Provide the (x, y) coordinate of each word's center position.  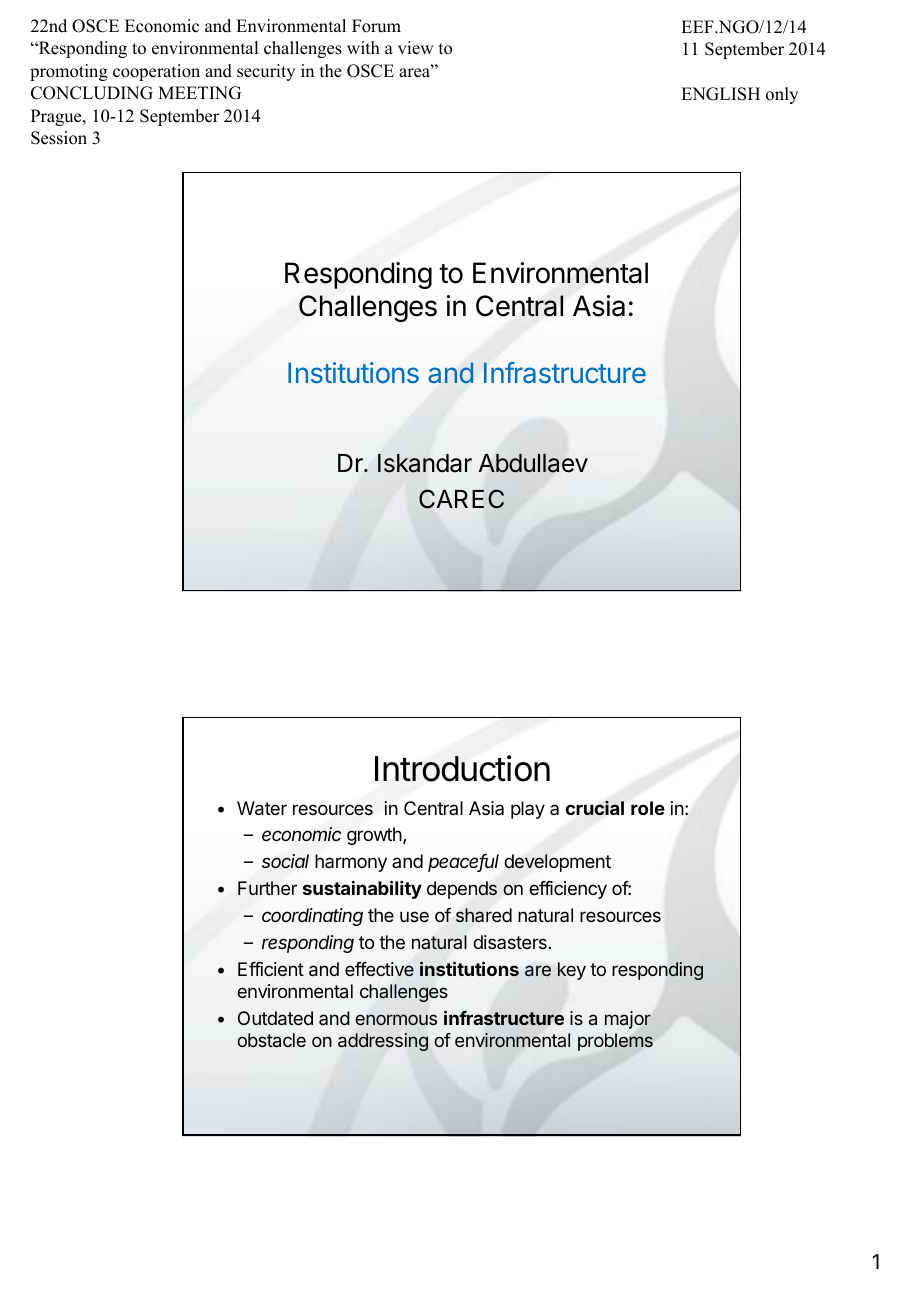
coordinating (312, 917)
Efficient (271, 969)
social (285, 861)
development (557, 863)
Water (262, 808)
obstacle (271, 1040)
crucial (594, 808)
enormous (396, 1019)
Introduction (462, 768)
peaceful (463, 863)
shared (484, 915)
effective (379, 969)
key (572, 971)
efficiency (568, 890)
